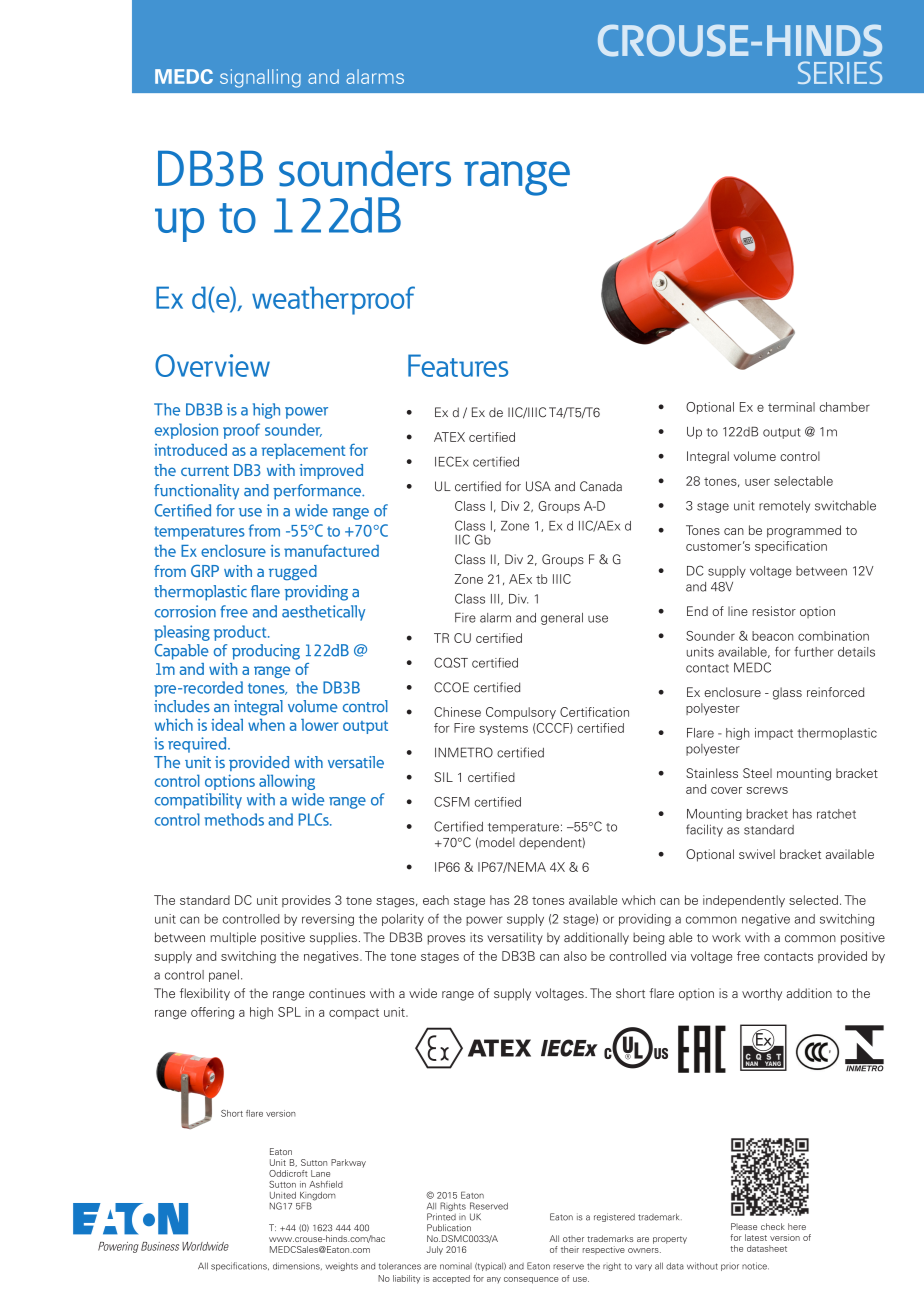 Image resolution: width=924 pixels, height=1308 pixels. I want to click on check, so click(773, 1226).
